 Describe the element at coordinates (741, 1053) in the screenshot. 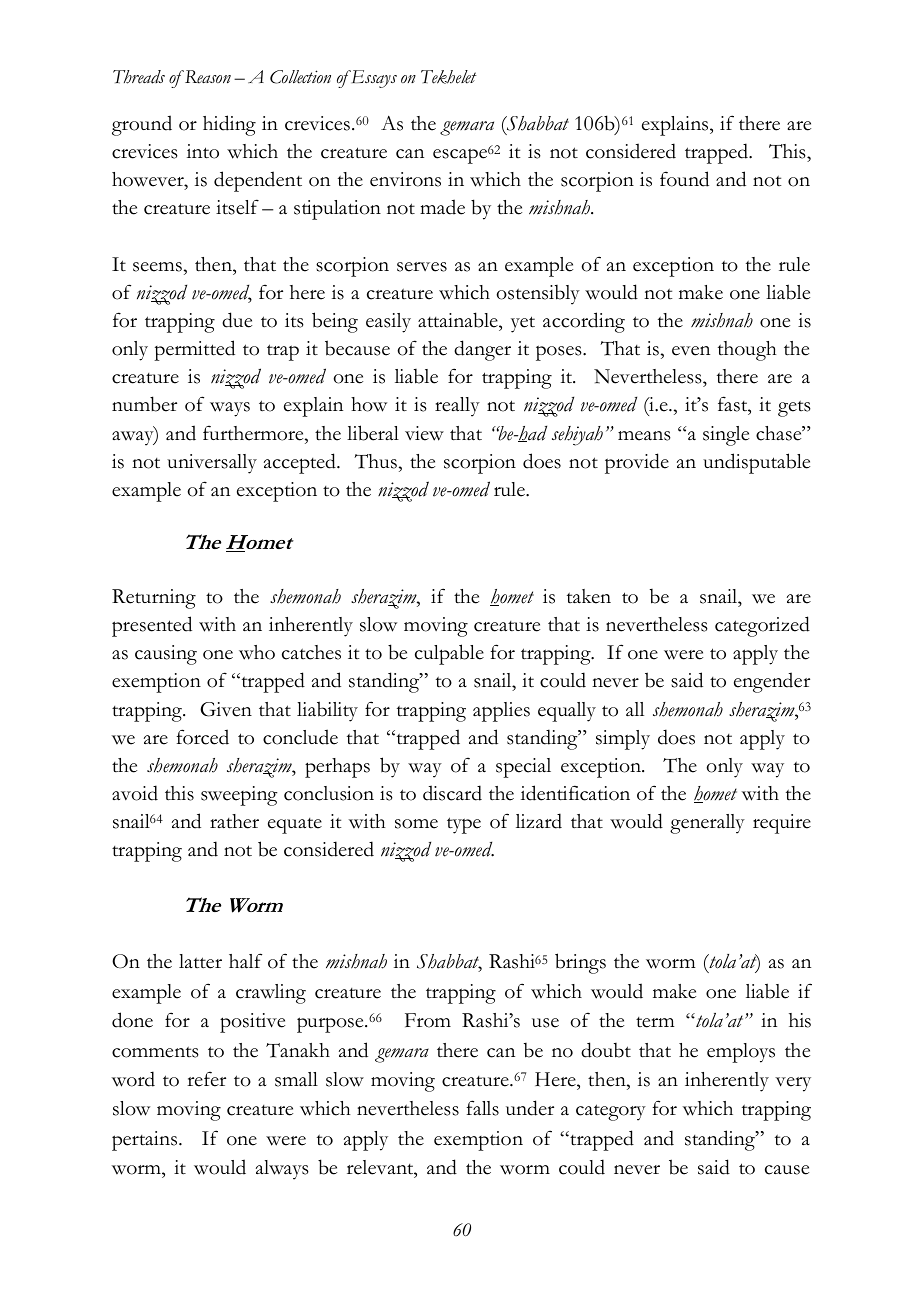

I see `employs` at that location.
